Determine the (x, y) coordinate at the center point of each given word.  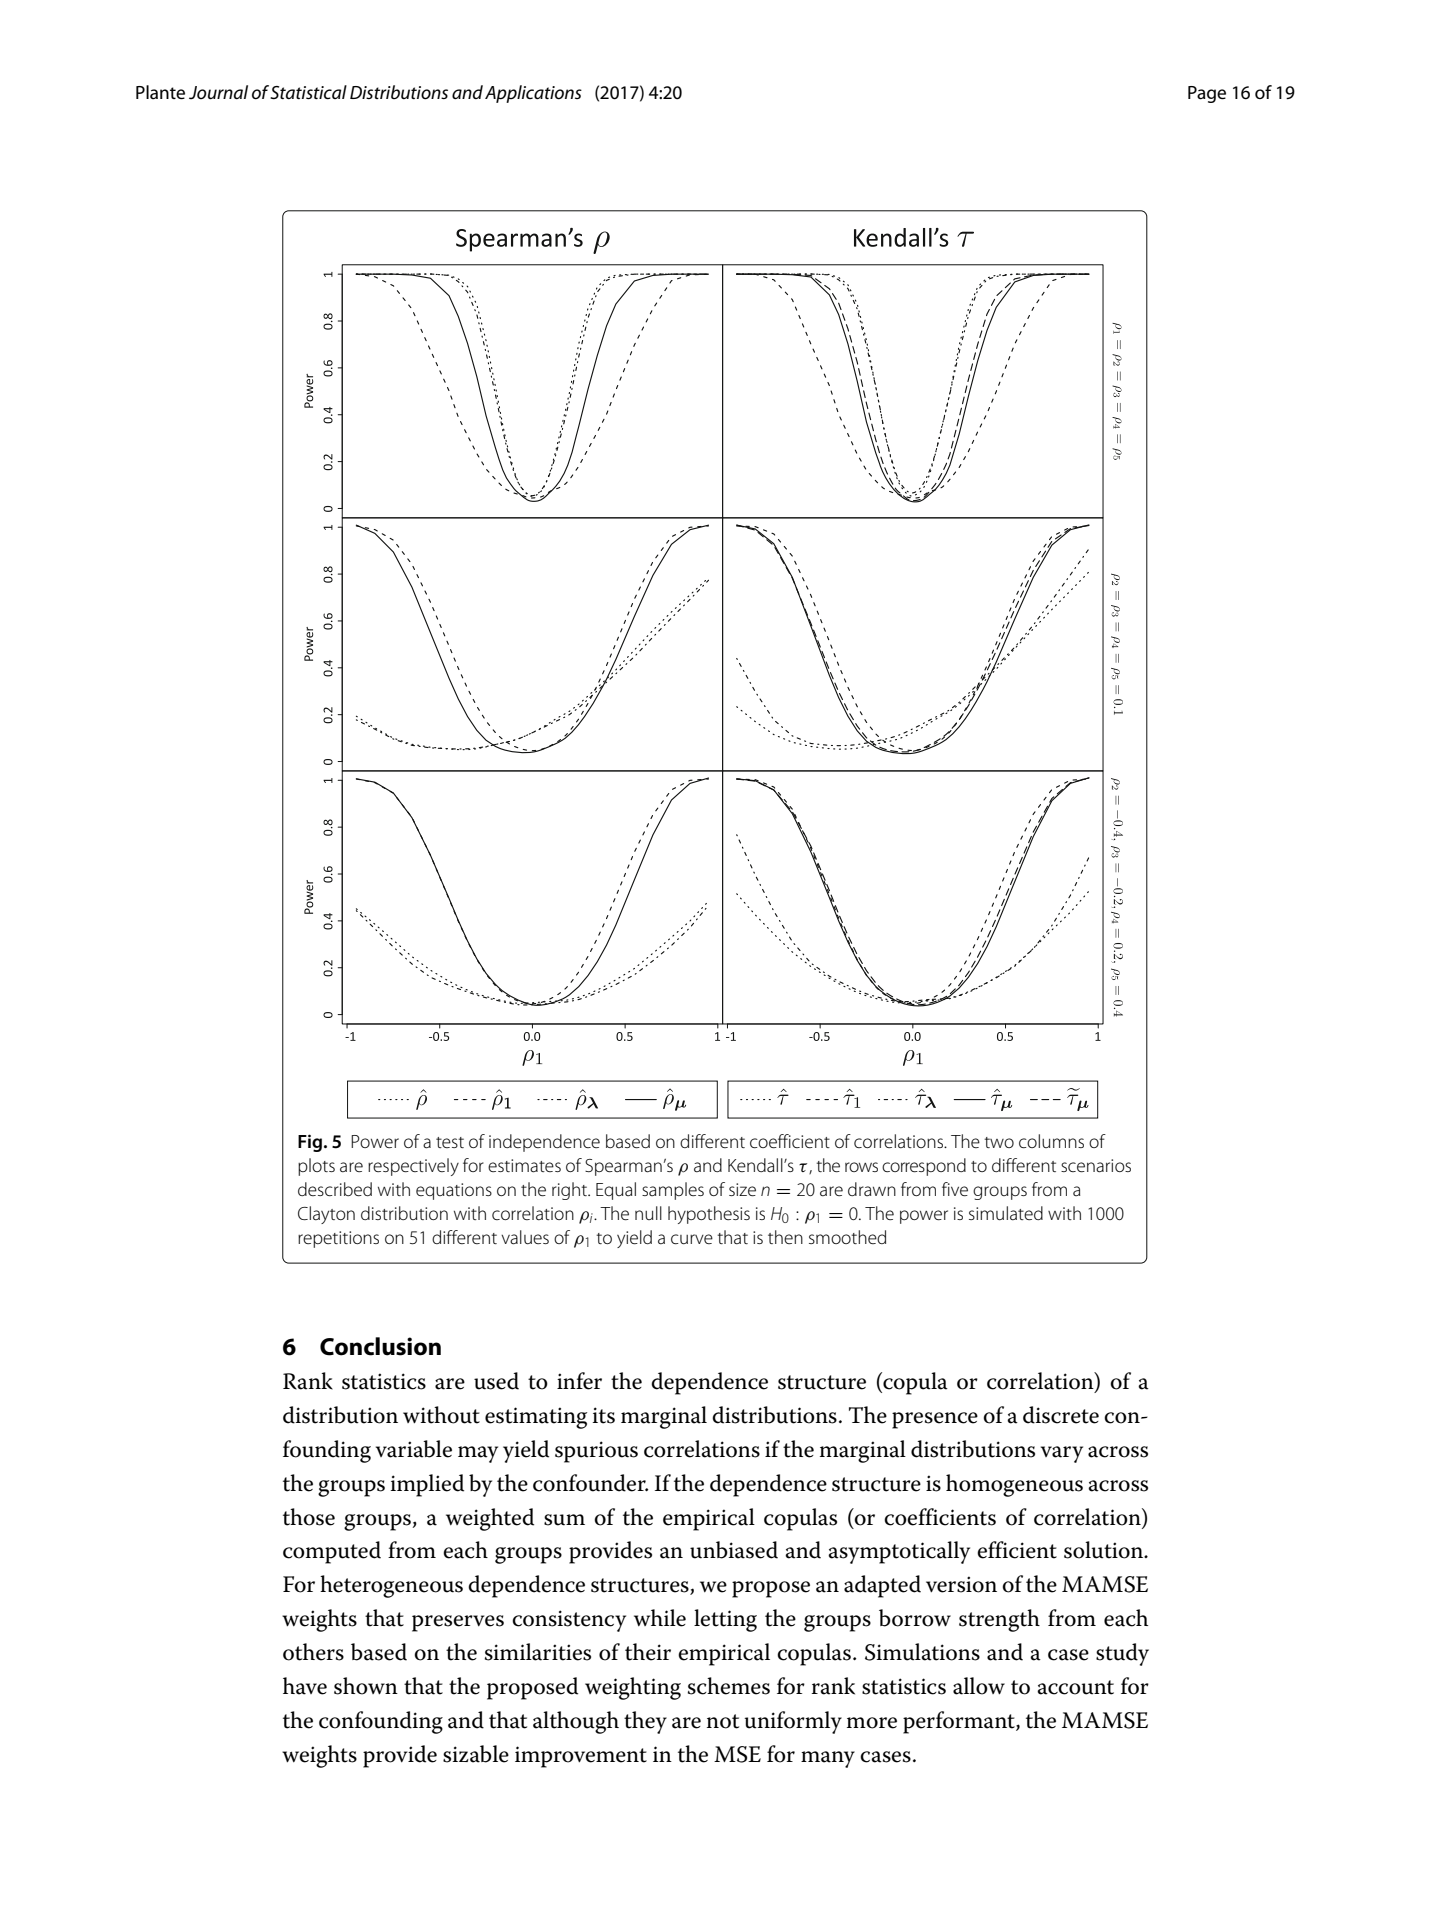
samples (673, 1191)
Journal (218, 92)
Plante (160, 92)
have (305, 1686)
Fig (310, 1143)
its (603, 1415)
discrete (1061, 1415)
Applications (533, 94)
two (999, 1142)
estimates (524, 1166)
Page (1207, 94)
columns (1051, 1141)
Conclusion (380, 1346)
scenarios (1096, 1166)
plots (316, 1167)
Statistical (308, 92)
